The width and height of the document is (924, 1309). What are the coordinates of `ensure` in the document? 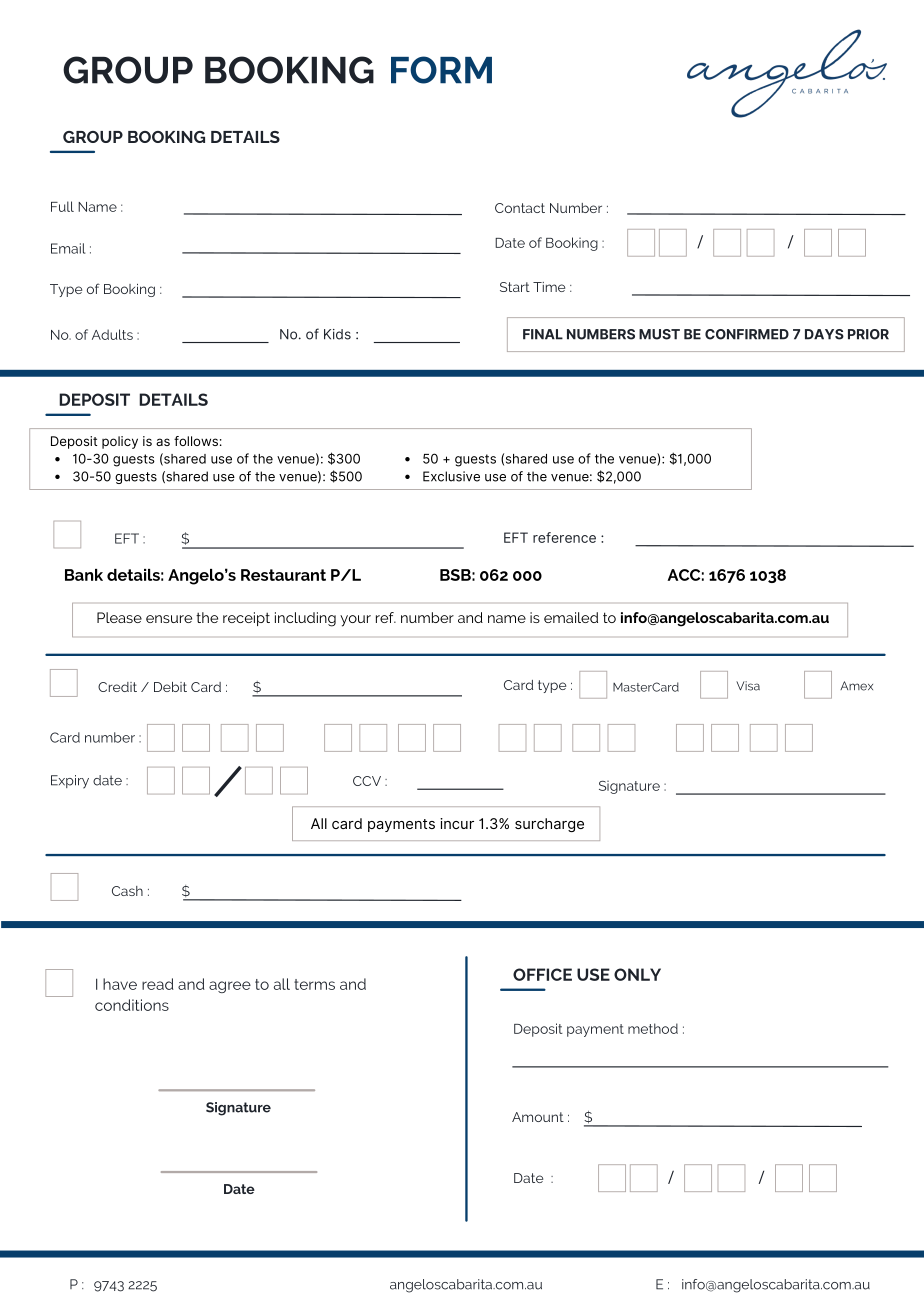 It's located at (169, 619).
